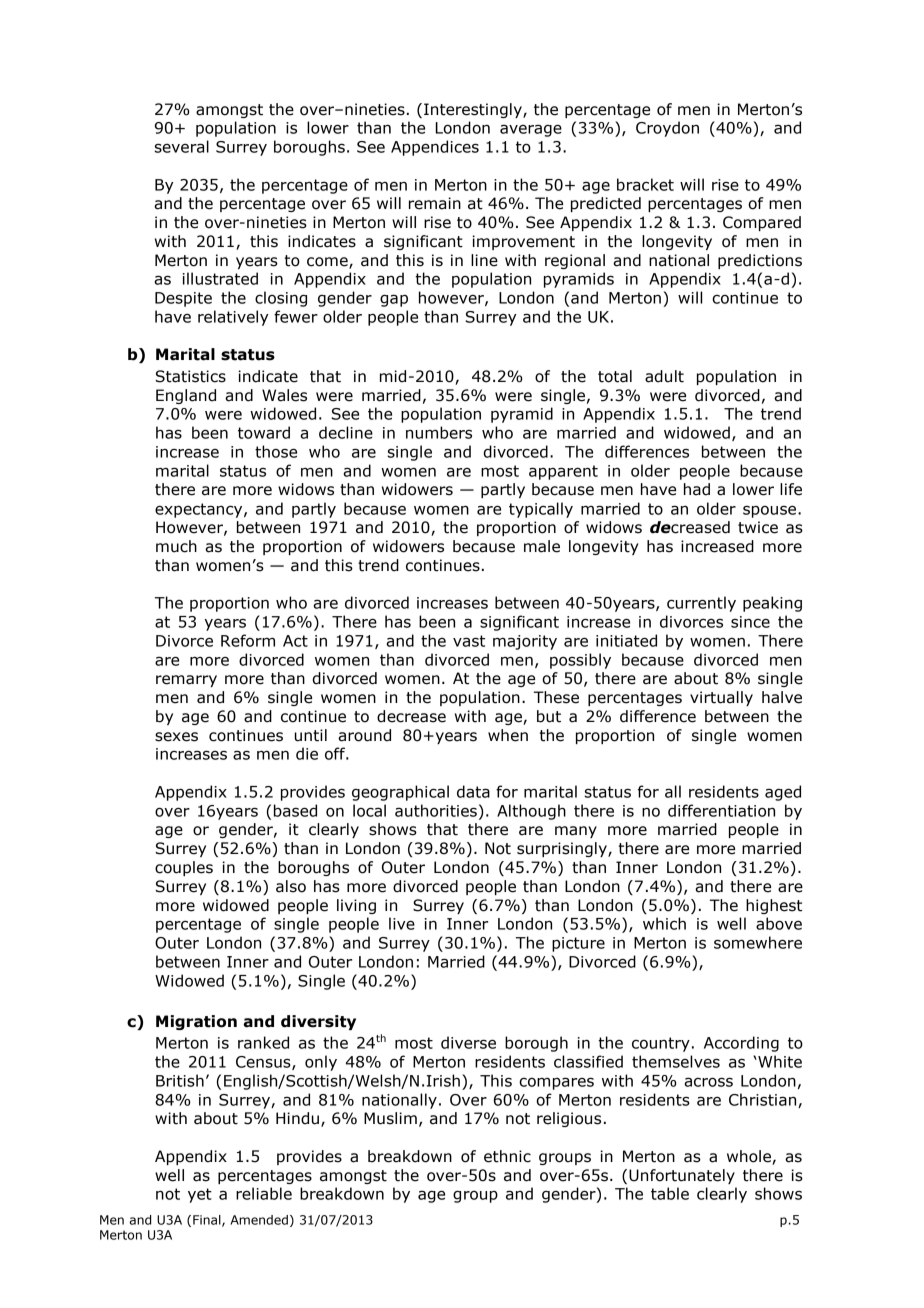 Image resolution: width=924 pixels, height=1308 pixels. What do you see at coordinates (181, 146) in the screenshot?
I see `several` at bounding box center [181, 146].
